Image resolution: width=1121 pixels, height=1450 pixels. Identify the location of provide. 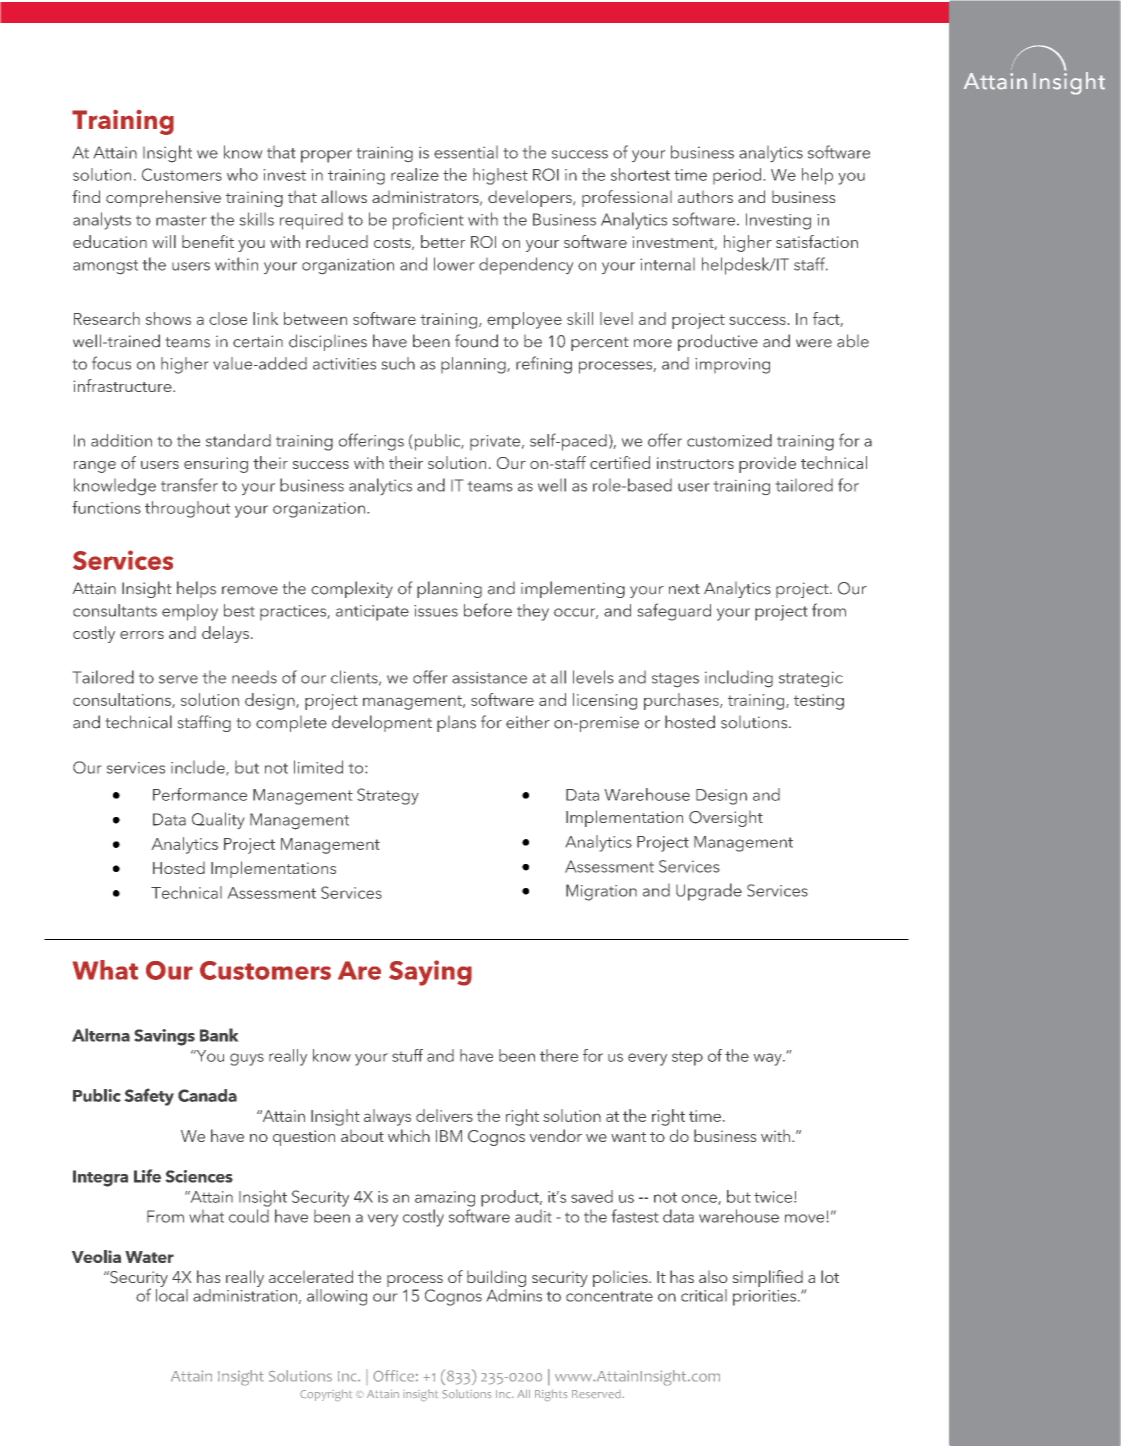
(767, 464).
